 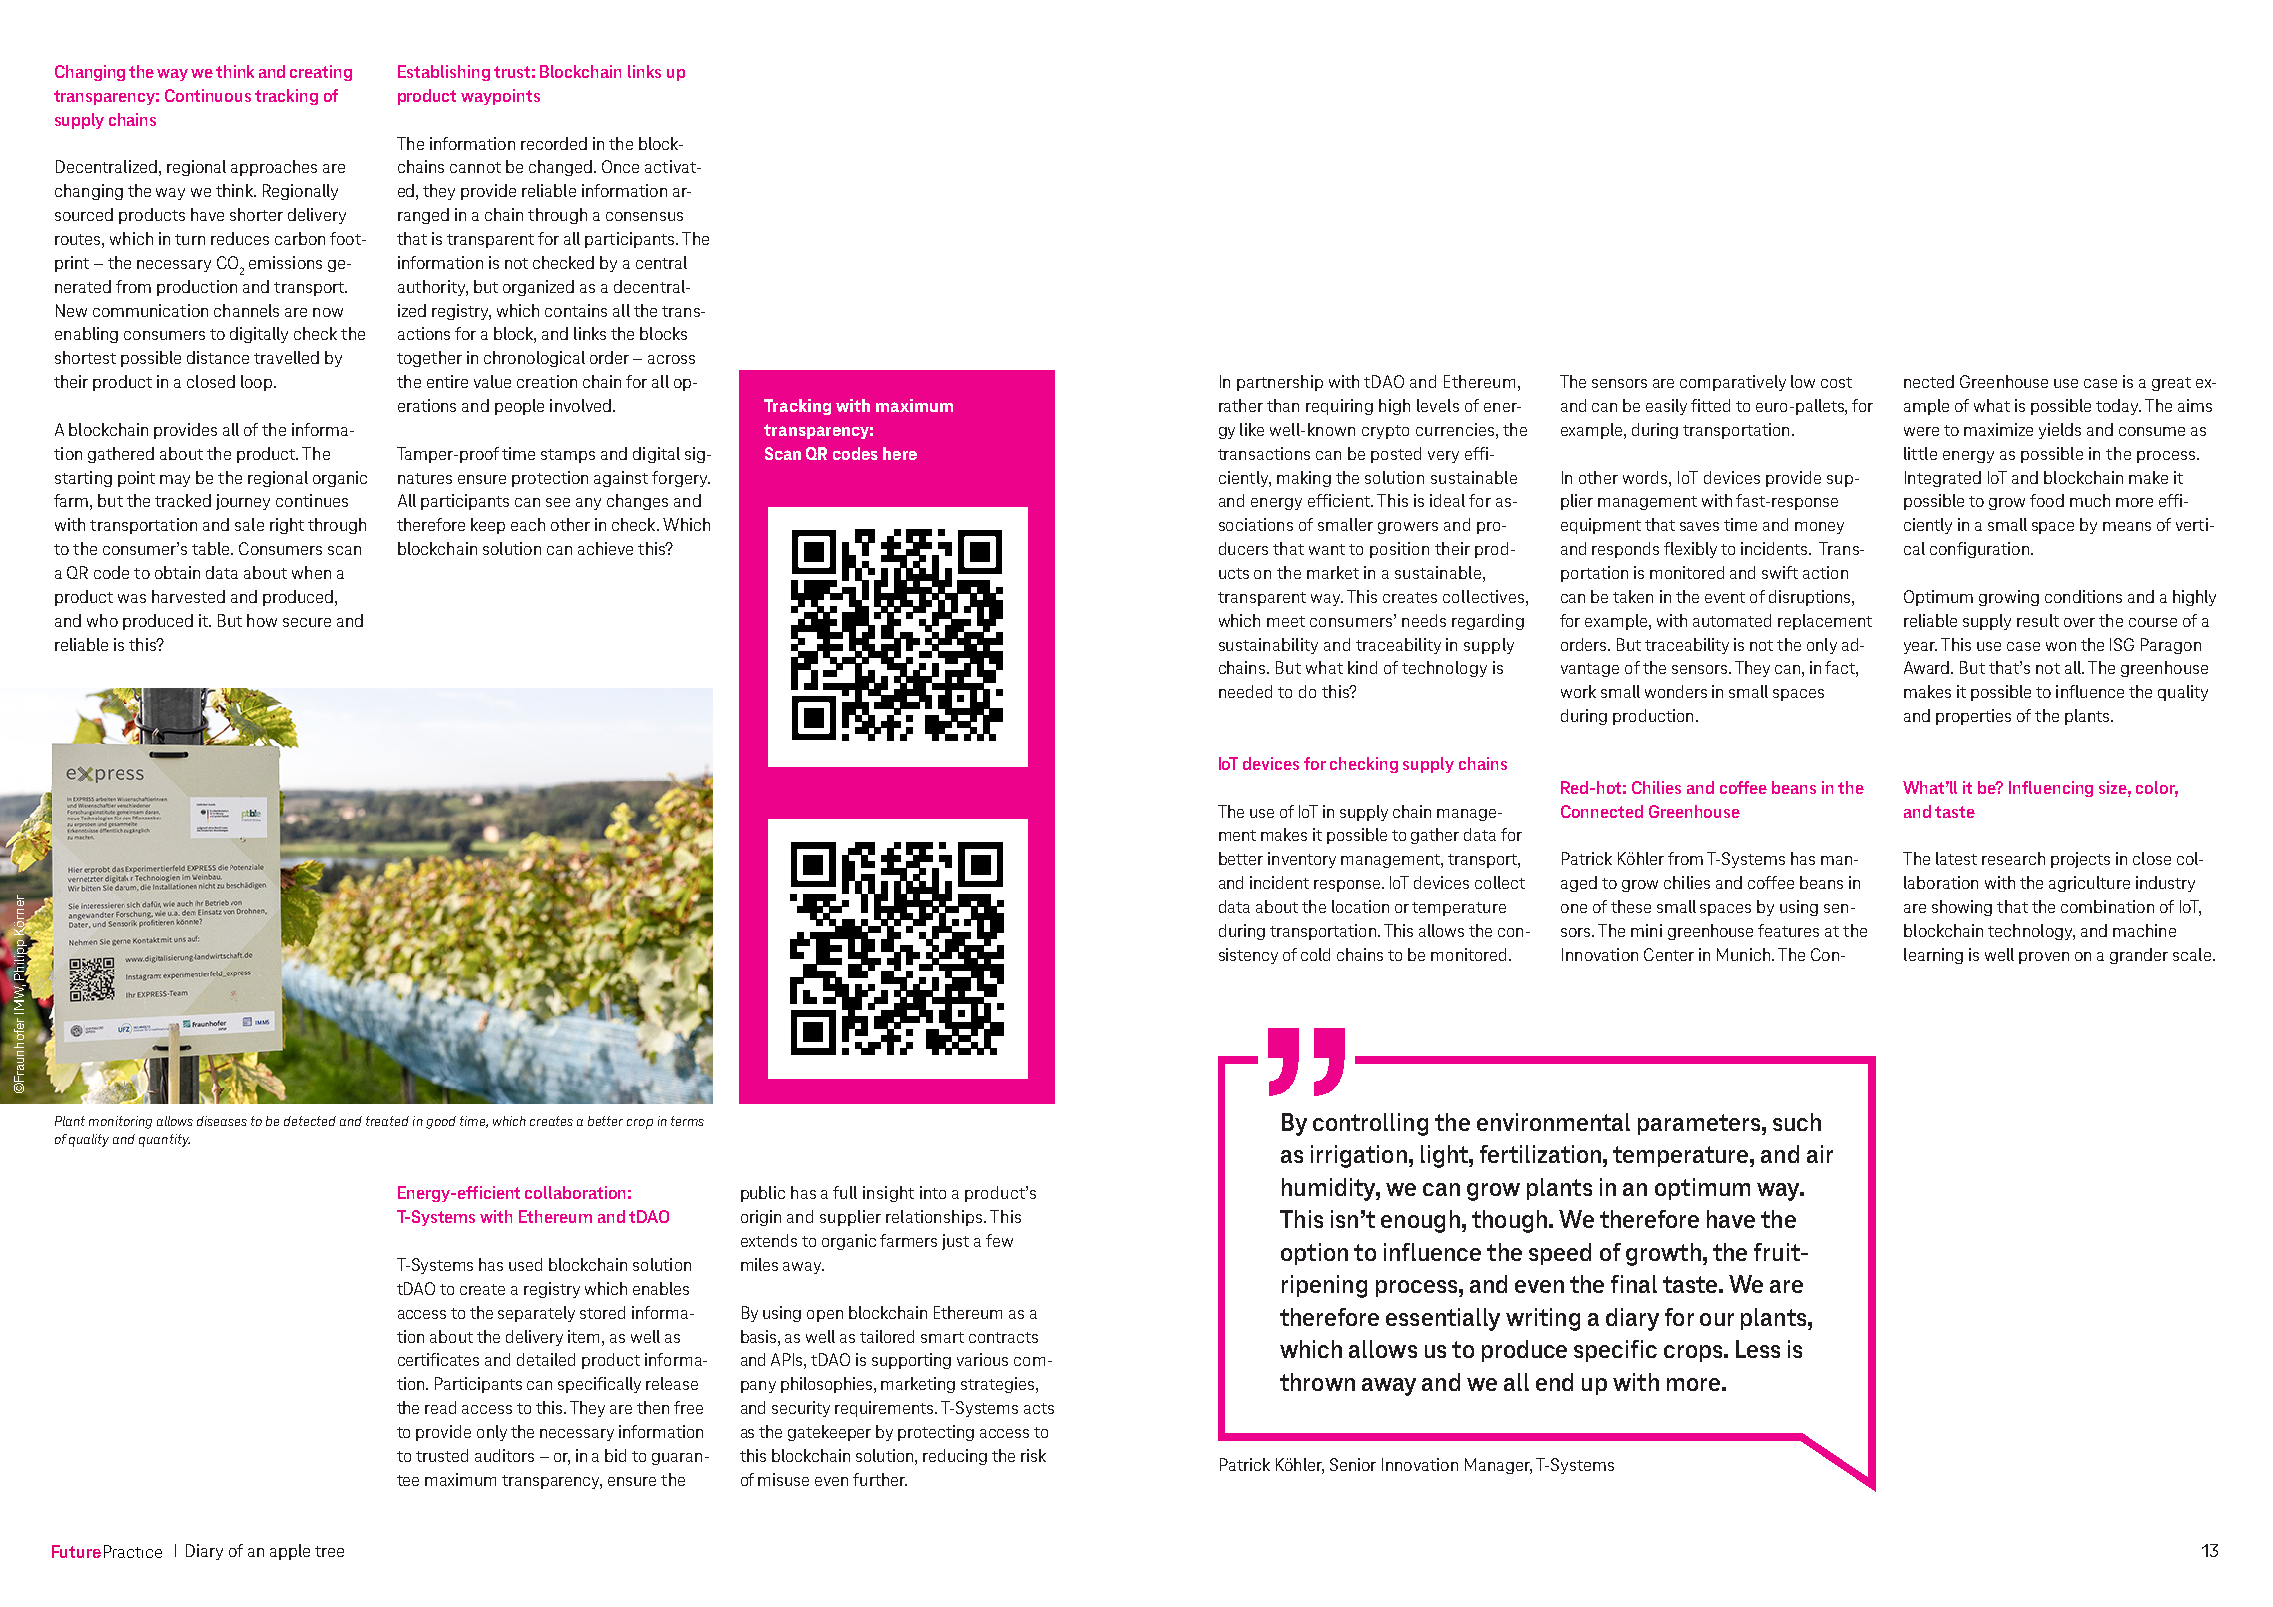 I want to click on cold, so click(x=1315, y=954).
